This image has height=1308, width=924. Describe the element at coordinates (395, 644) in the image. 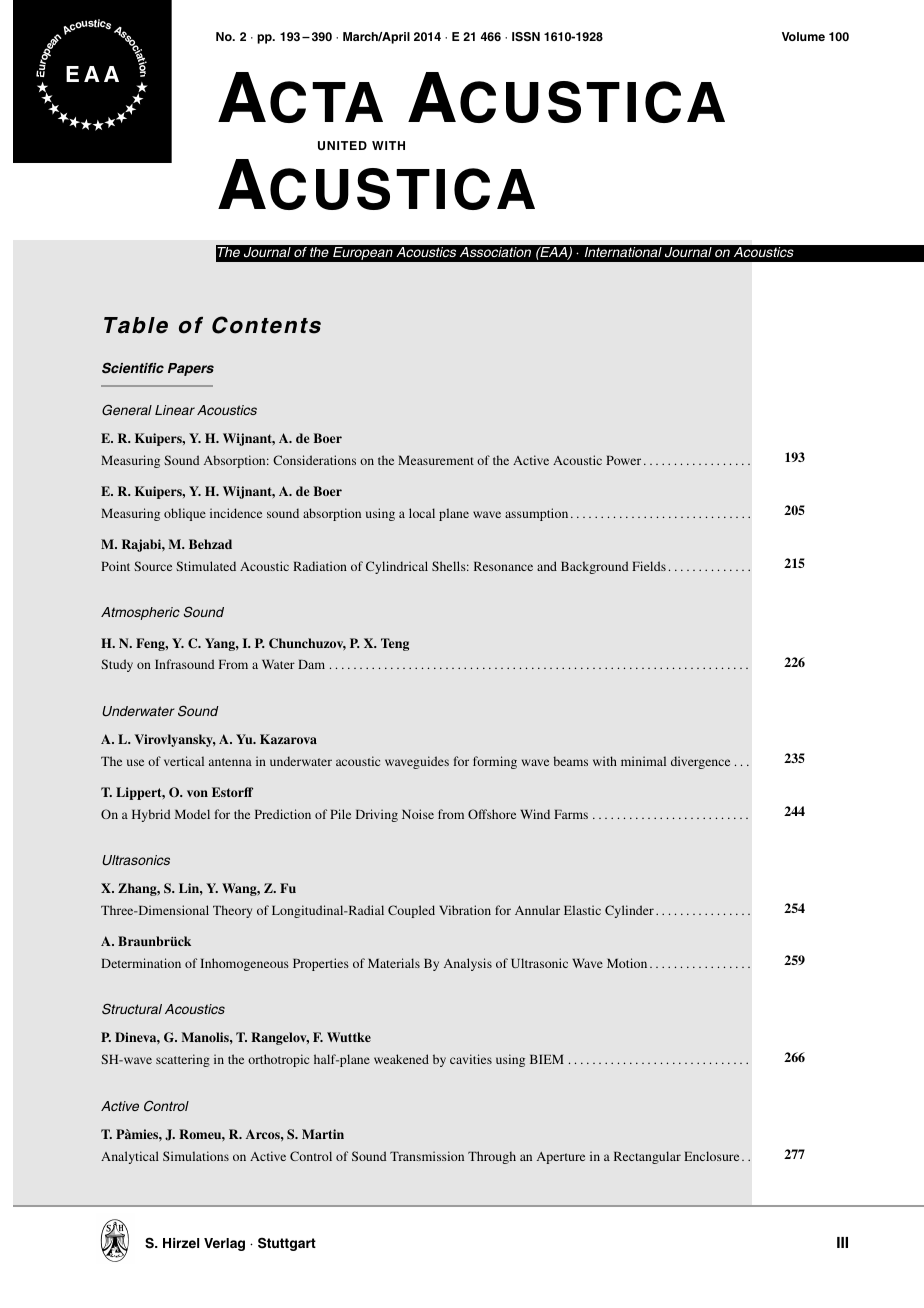

I see `Teng` at that location.
